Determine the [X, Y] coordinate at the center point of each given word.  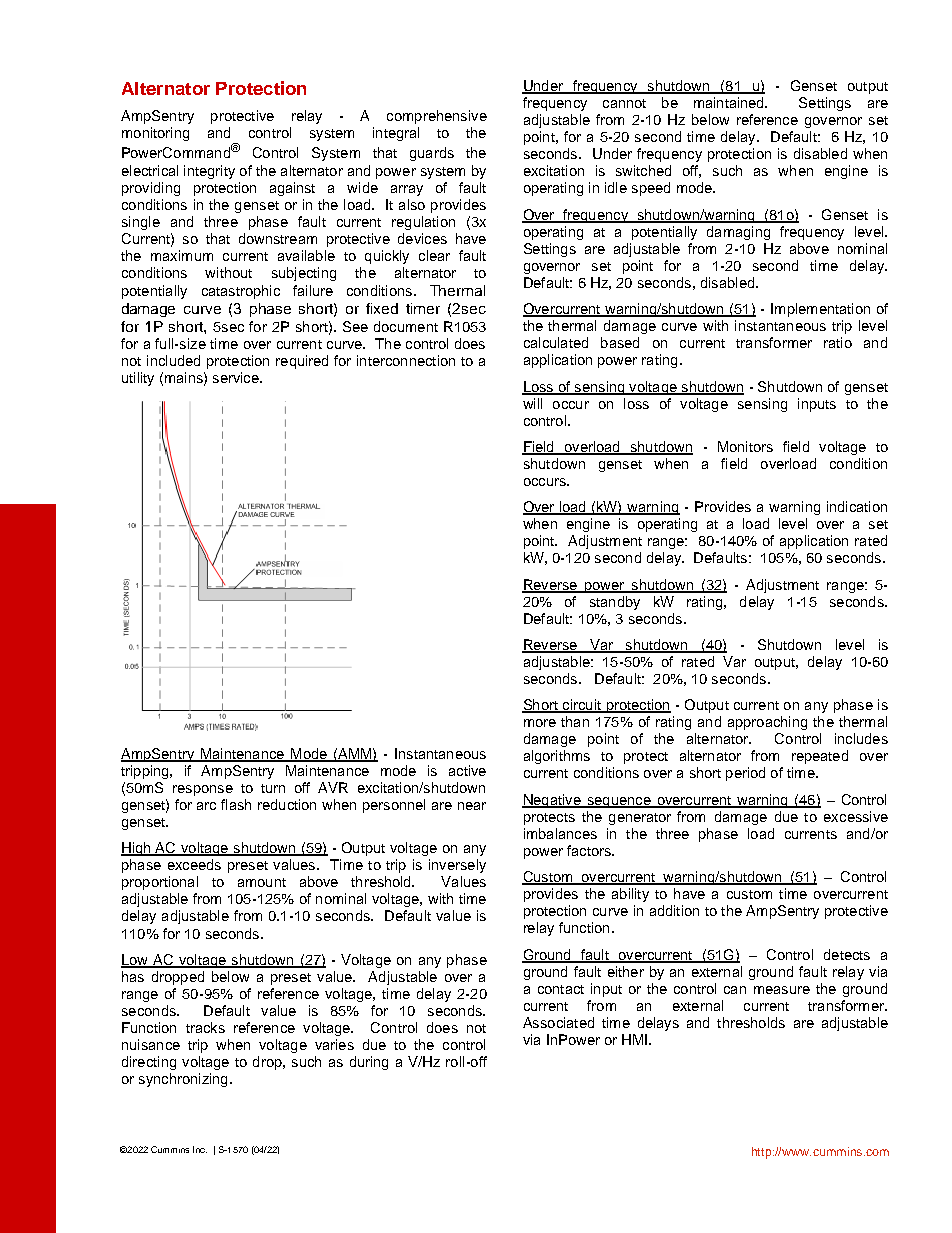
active [467, 770]
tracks [205, 1027]
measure [782, 990]
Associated [558, 1022]
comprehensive [437, 117]
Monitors [745, 446]
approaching [767, 723]
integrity [209, 172]
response [203, 790]
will [532, 403]
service [237, 377]
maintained [730, 102]
